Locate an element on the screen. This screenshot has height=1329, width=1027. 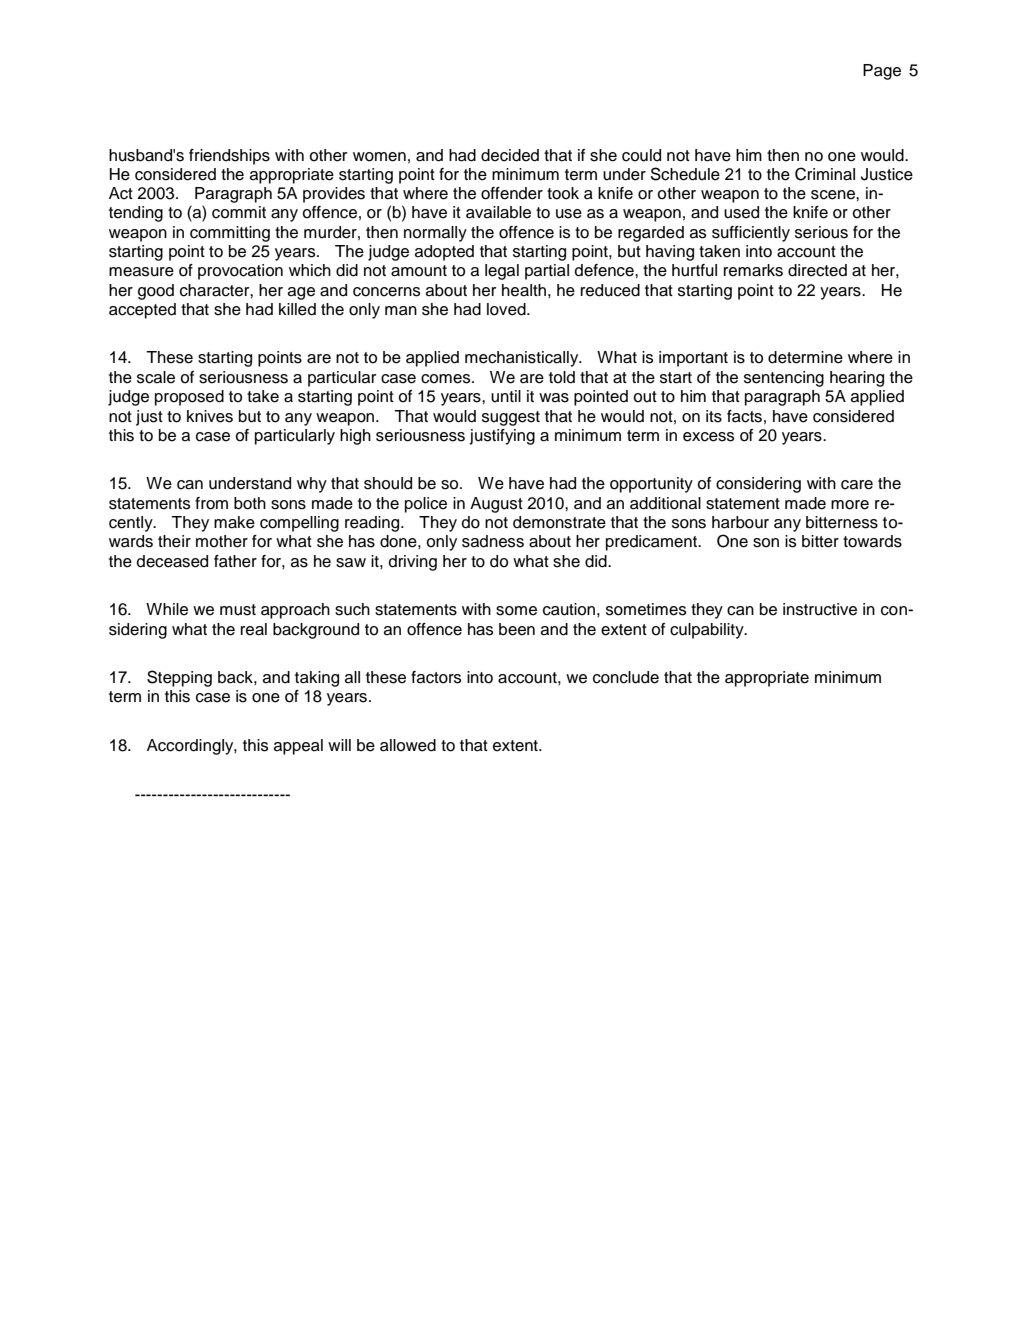
knives is located at coordinates (210, 416).
